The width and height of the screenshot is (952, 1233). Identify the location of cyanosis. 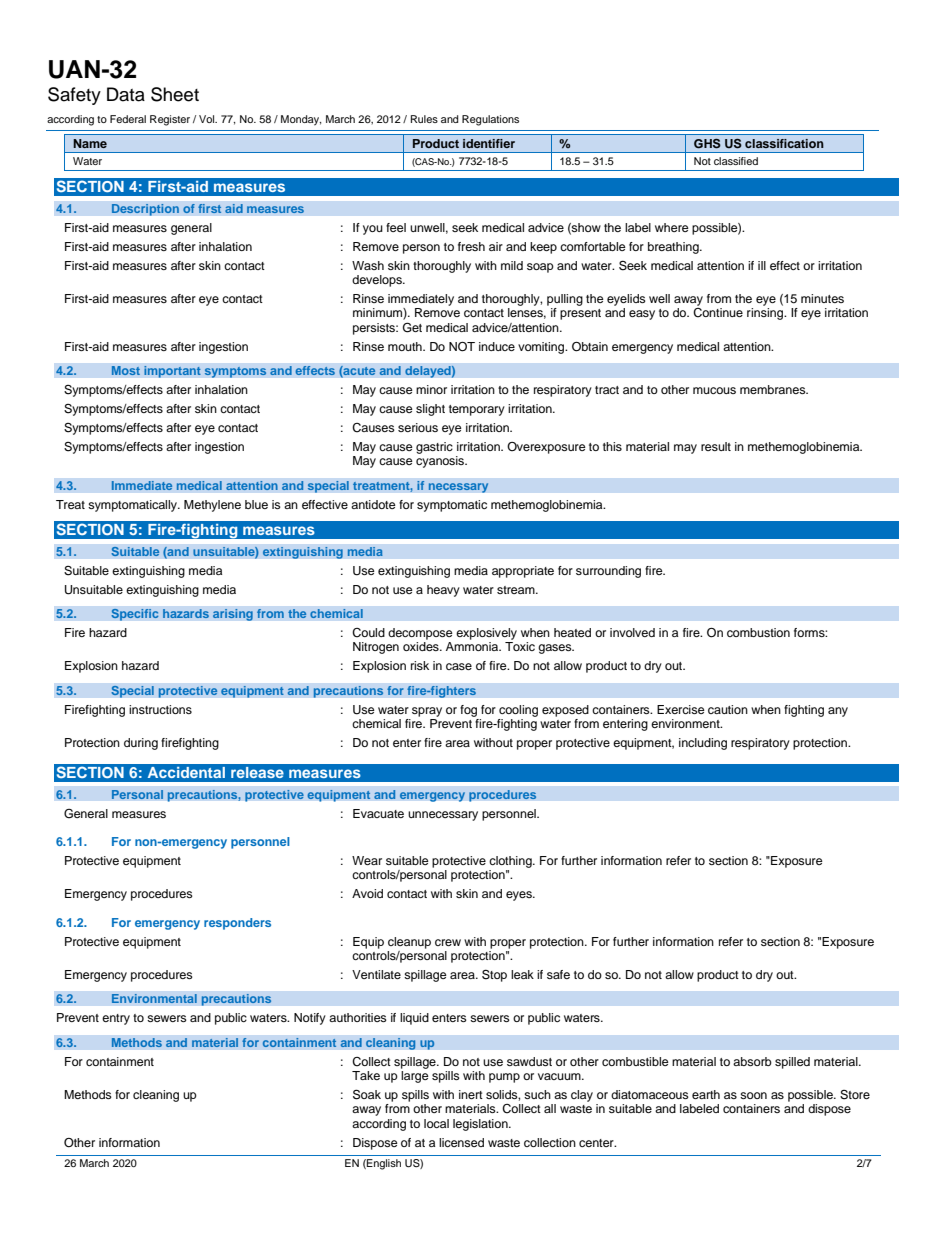
(441, 462).
